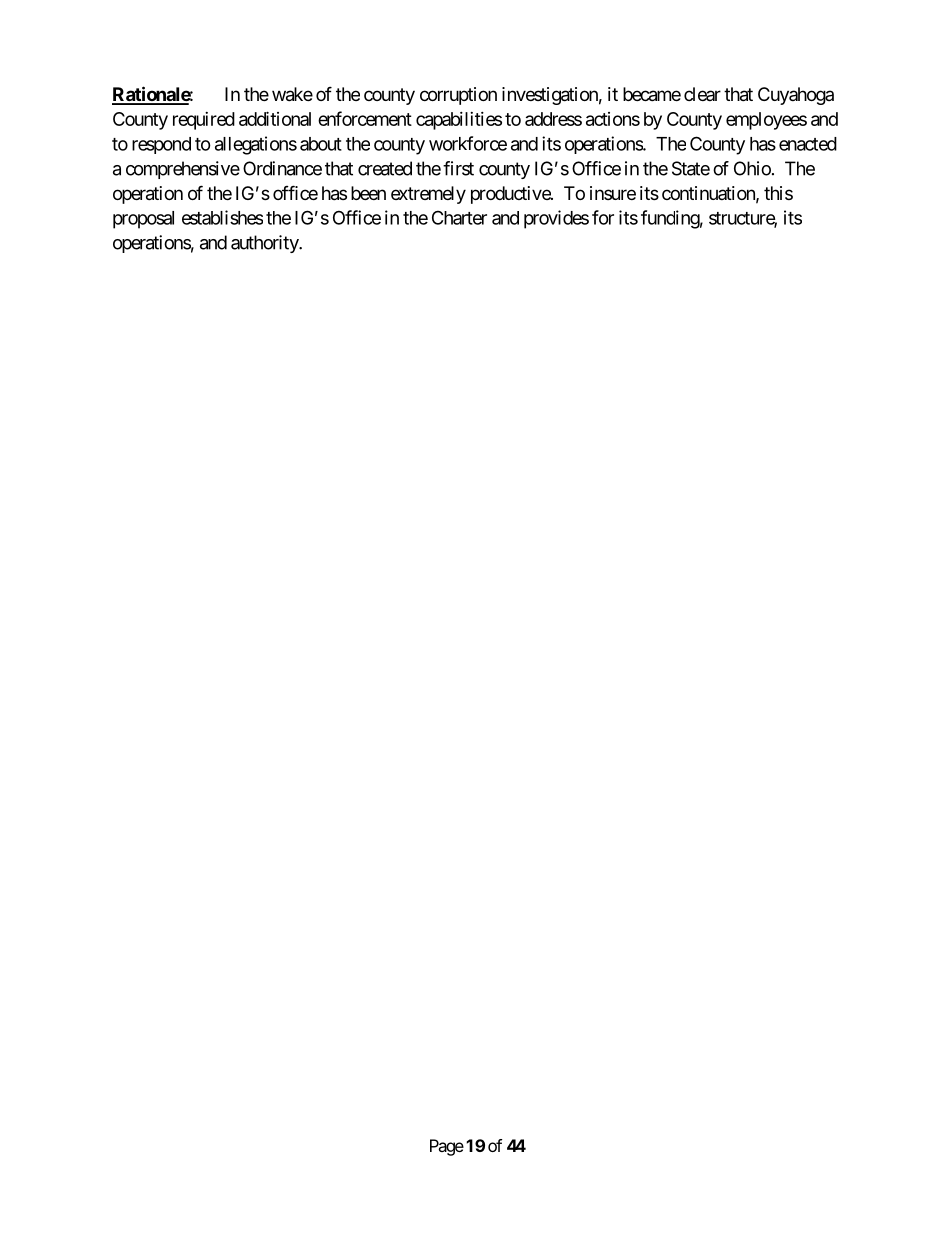 The height and width of the screenshot is (1233, 952). Describe the element at coordinates (428, 195) in the screenshot. I see `extremely` at that location.
